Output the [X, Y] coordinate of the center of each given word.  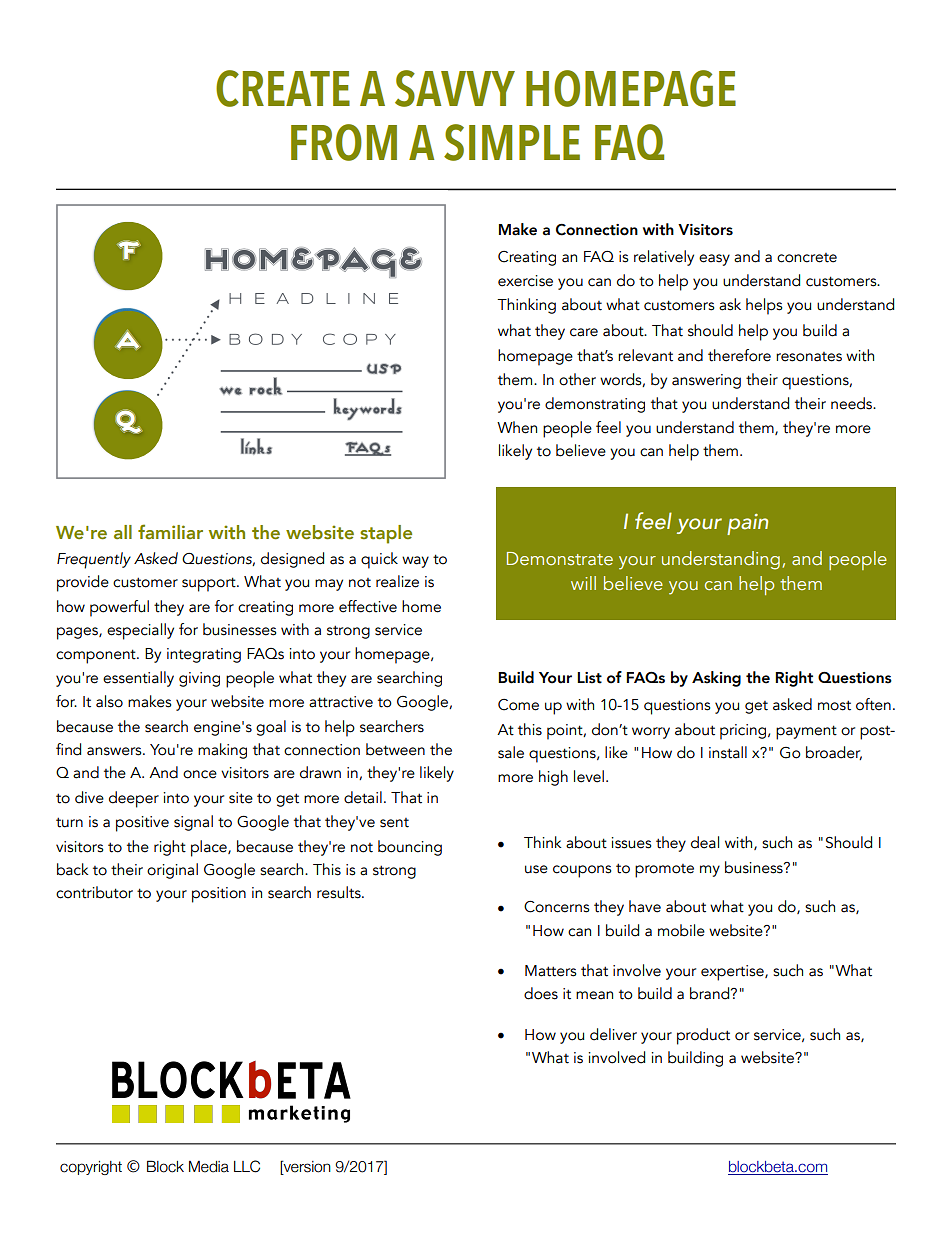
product [703, 1036]
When [517, 427]
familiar [170, 531]
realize [397, 581]
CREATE [283, 88]
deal [705, 842]
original [172, 871]
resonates [809, 357]
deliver [613, 1034]
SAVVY [455, 88]
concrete [807, 258]
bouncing [410, 848]
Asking [716, 679]
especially [140, 631]
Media [209, 1167]
